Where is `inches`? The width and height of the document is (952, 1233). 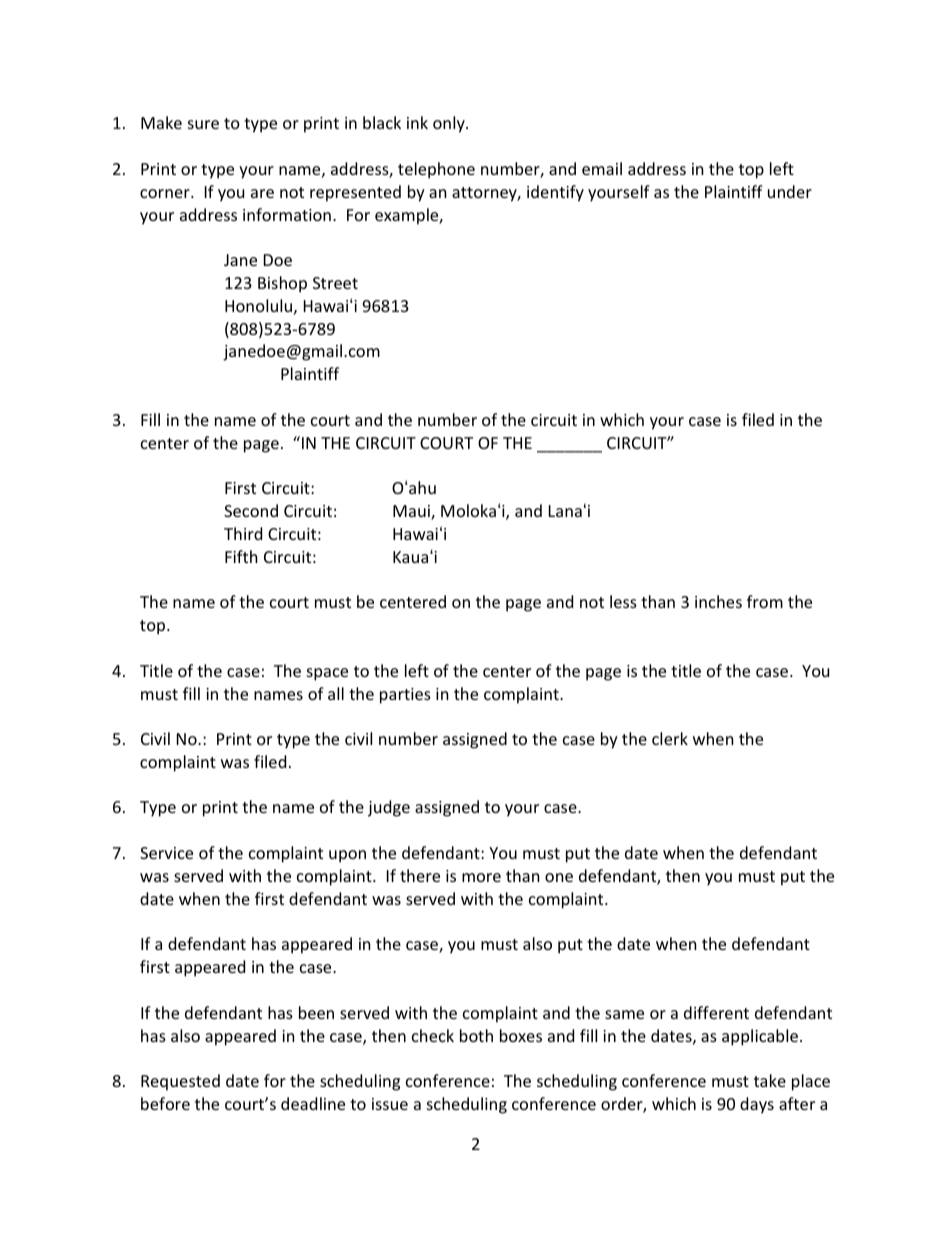 inches is located at coordinates (718, 601).
